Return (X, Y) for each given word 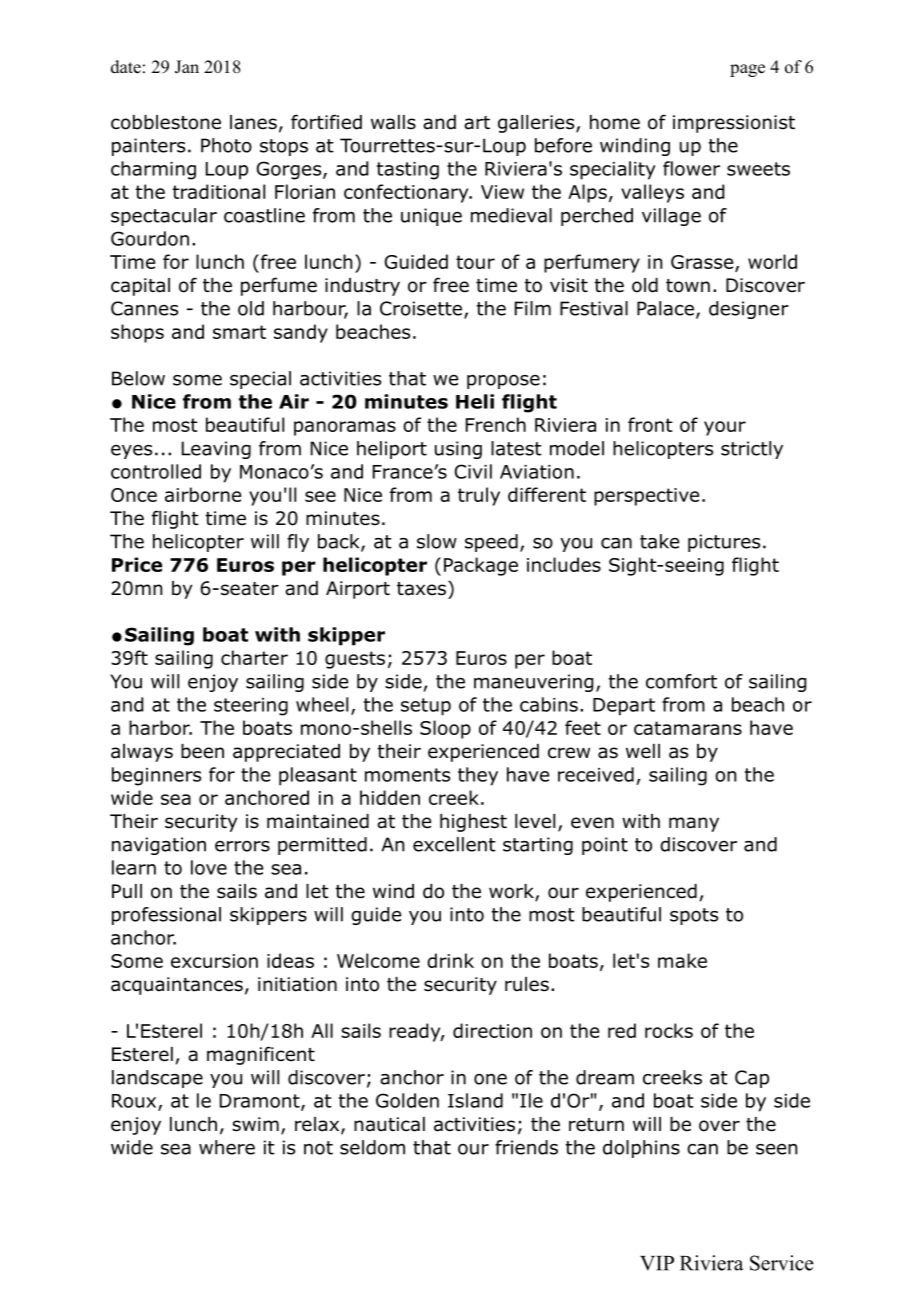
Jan (187, 67)
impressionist (734, 124)
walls (393, 122)
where (227, 1147)
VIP (657, 1263)
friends (526, 1147)
